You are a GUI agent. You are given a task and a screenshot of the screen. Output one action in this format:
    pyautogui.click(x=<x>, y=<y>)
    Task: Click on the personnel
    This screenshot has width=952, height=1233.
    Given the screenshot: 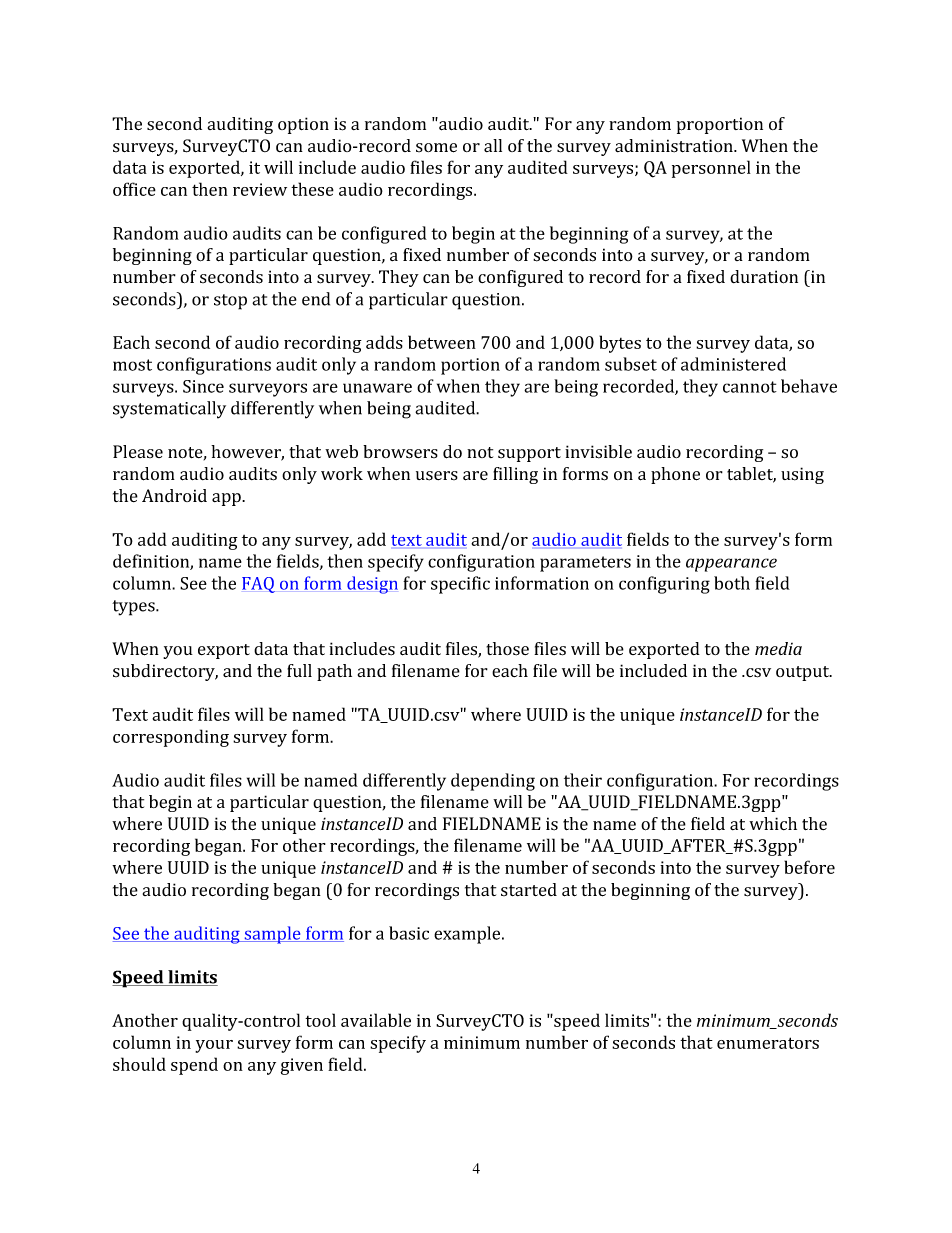 What is the action you would take?
    pyautogui.click(x=711, y=169)
